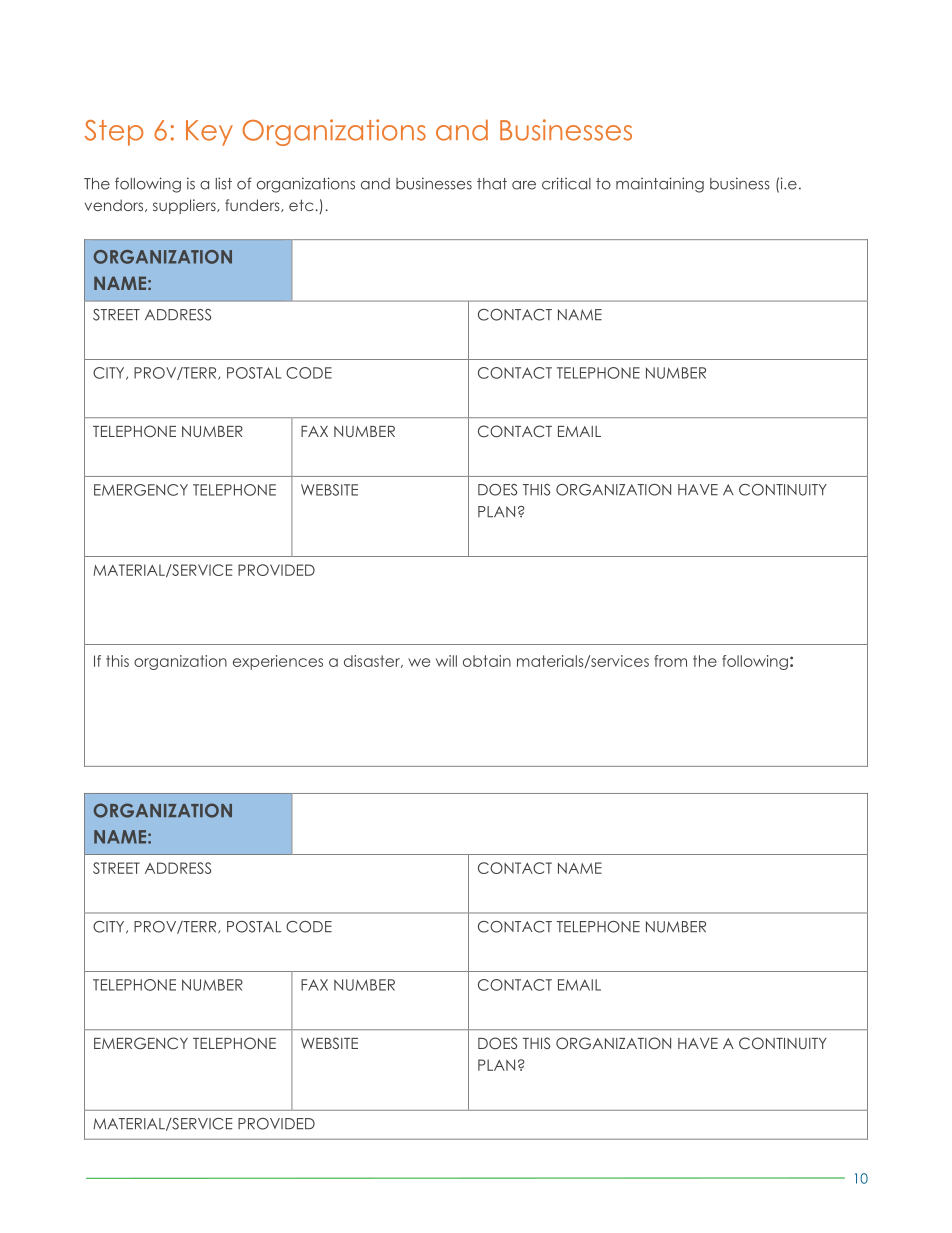 This image has height=1233, width=952. I want to click on suppliers, so click(185, 206).
